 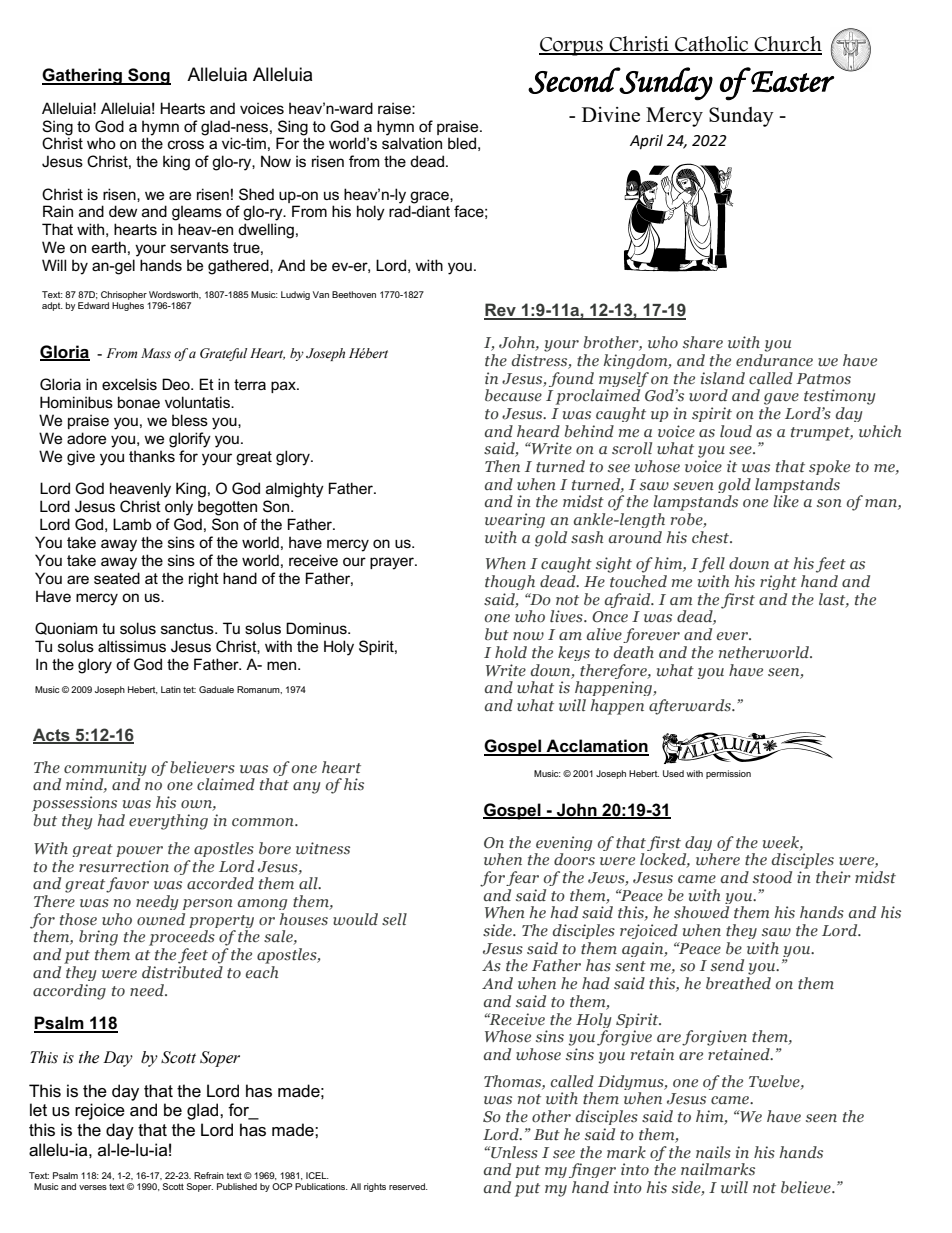 What do you see at coordinates (462, 143) in the screenshot?
I see `bled` at bounding box center [462, 143].
